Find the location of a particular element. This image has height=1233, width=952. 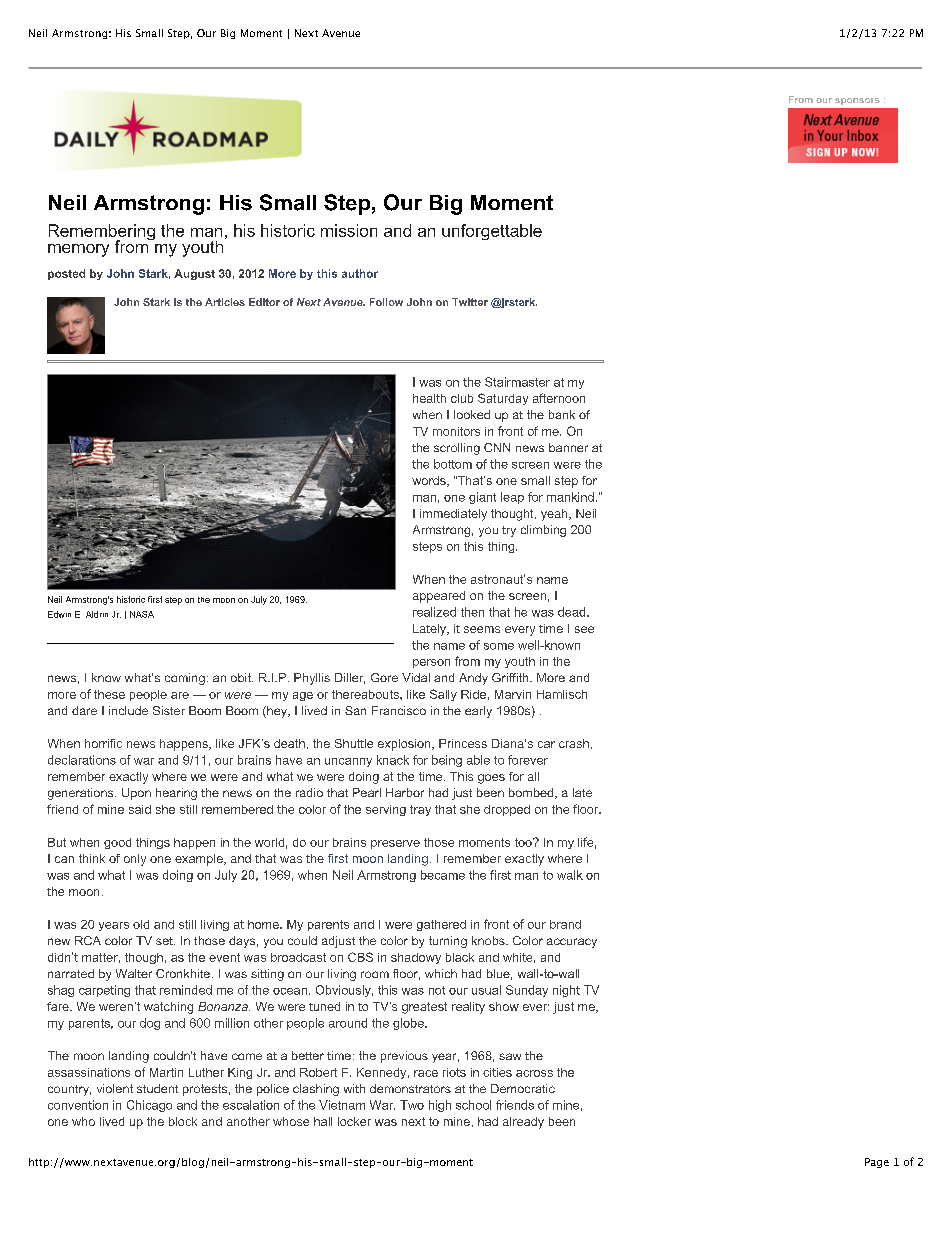

August is located at coordinates (194, 274).
